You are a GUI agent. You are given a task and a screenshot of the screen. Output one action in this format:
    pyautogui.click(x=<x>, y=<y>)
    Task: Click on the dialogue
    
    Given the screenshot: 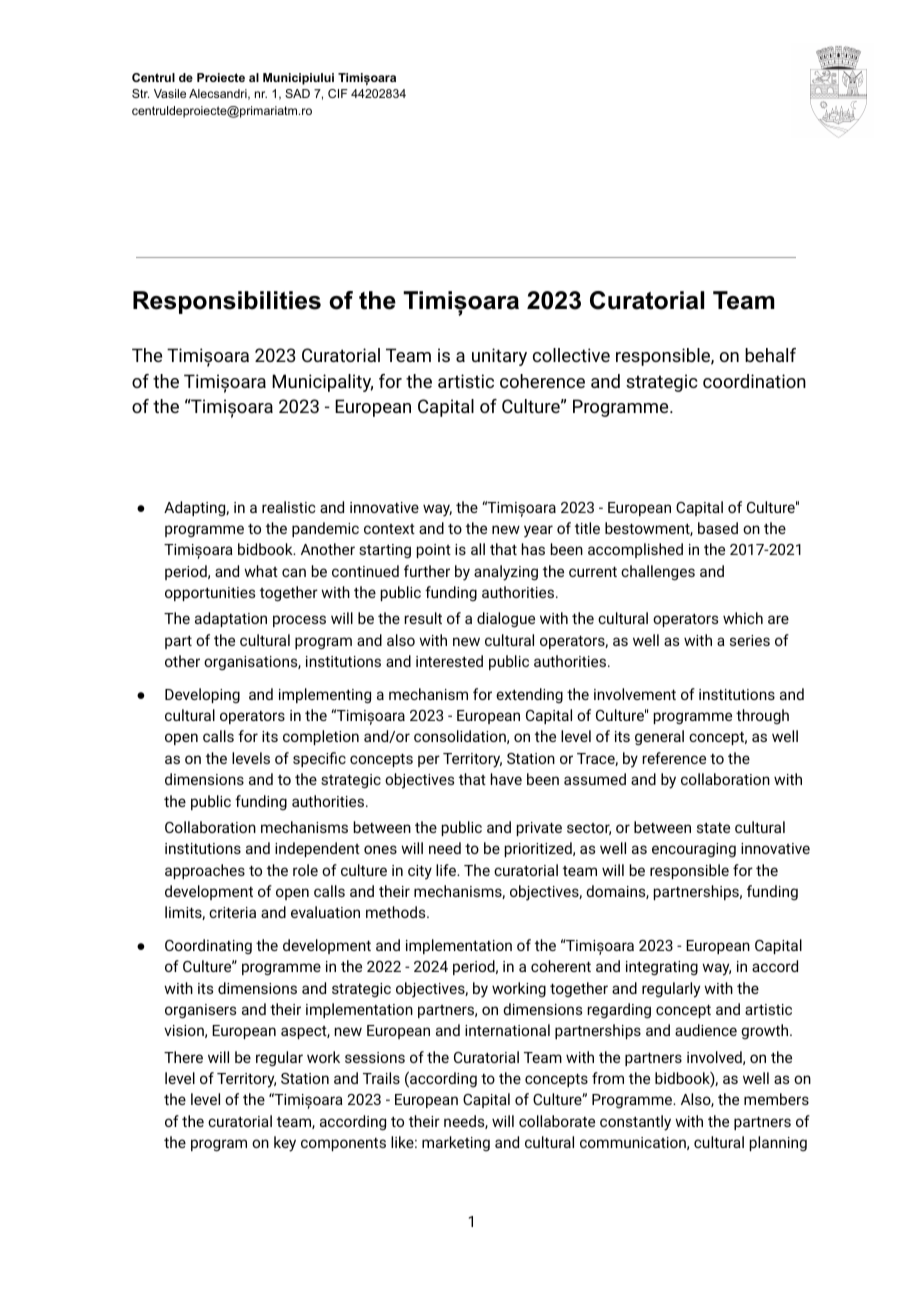 What is the action you would take?
    pyautogui.click(x=506, y=620)
